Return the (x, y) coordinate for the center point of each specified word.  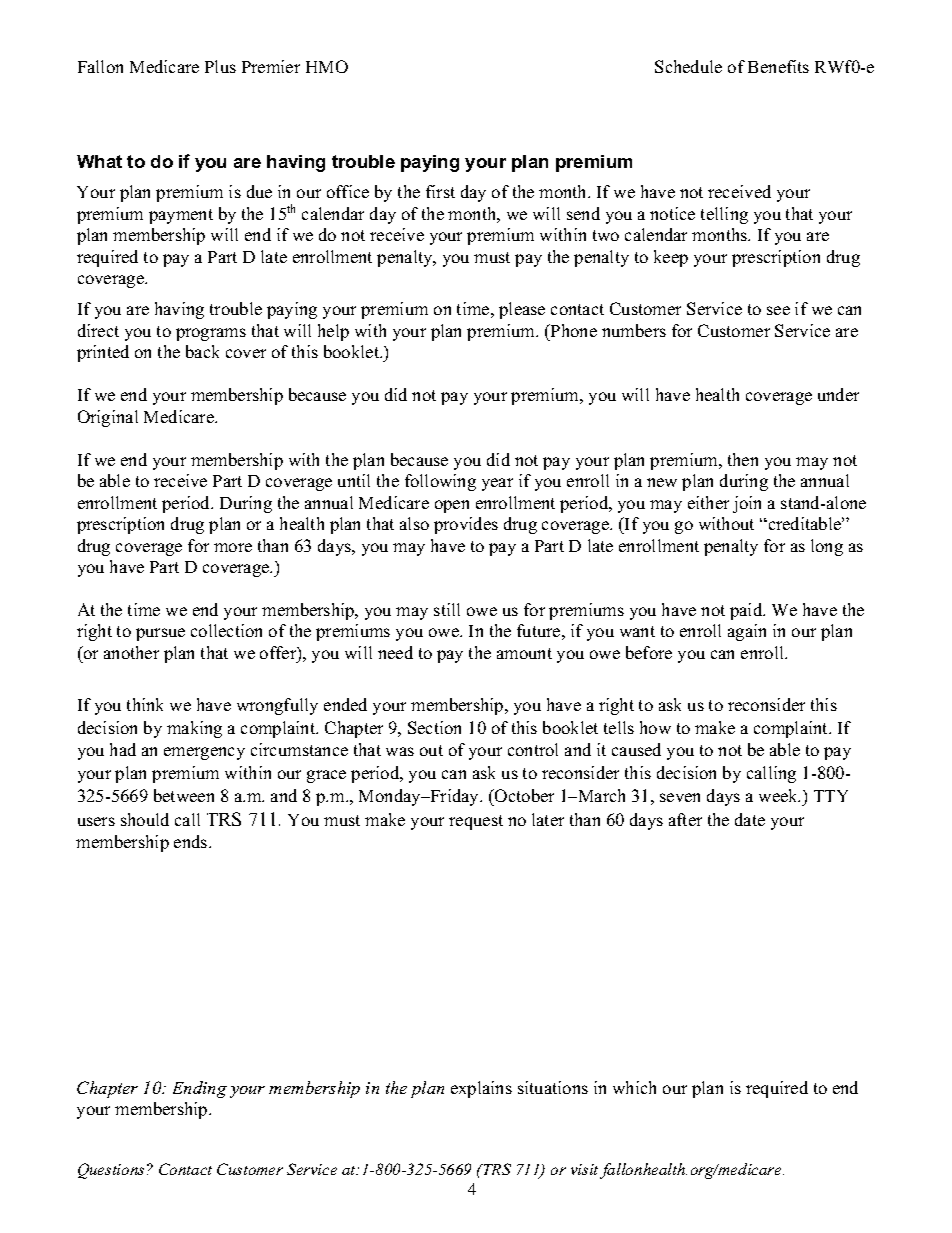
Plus (220, 66)
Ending (200, 1089)
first (440, 191)
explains (481, 1089)
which (634, 1087)
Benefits (778, 66)
